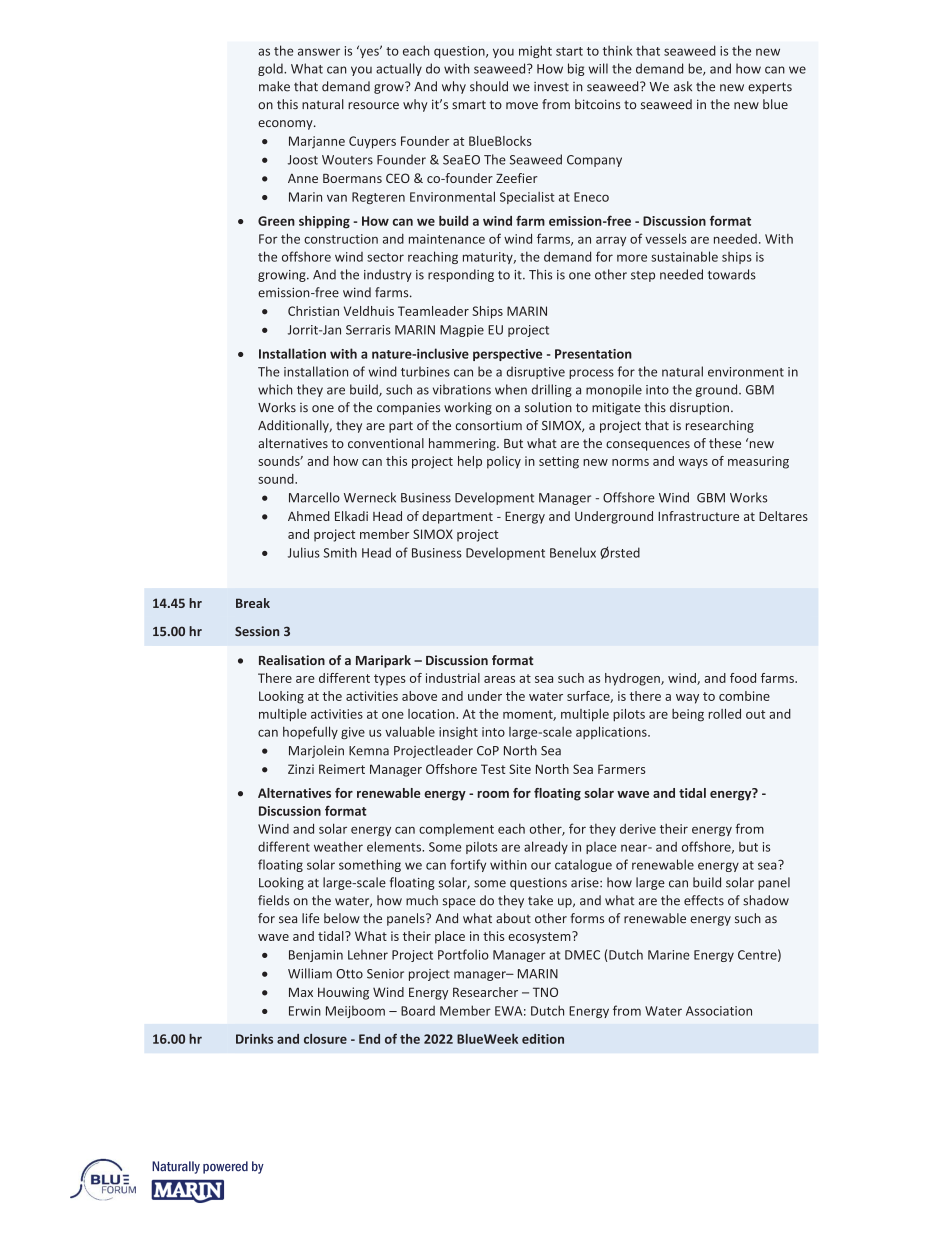 This image has width=952, height=1233. What do you see at coordinates (499, 679) in the image?
I see `areas` at bounding box center [499, 679].
